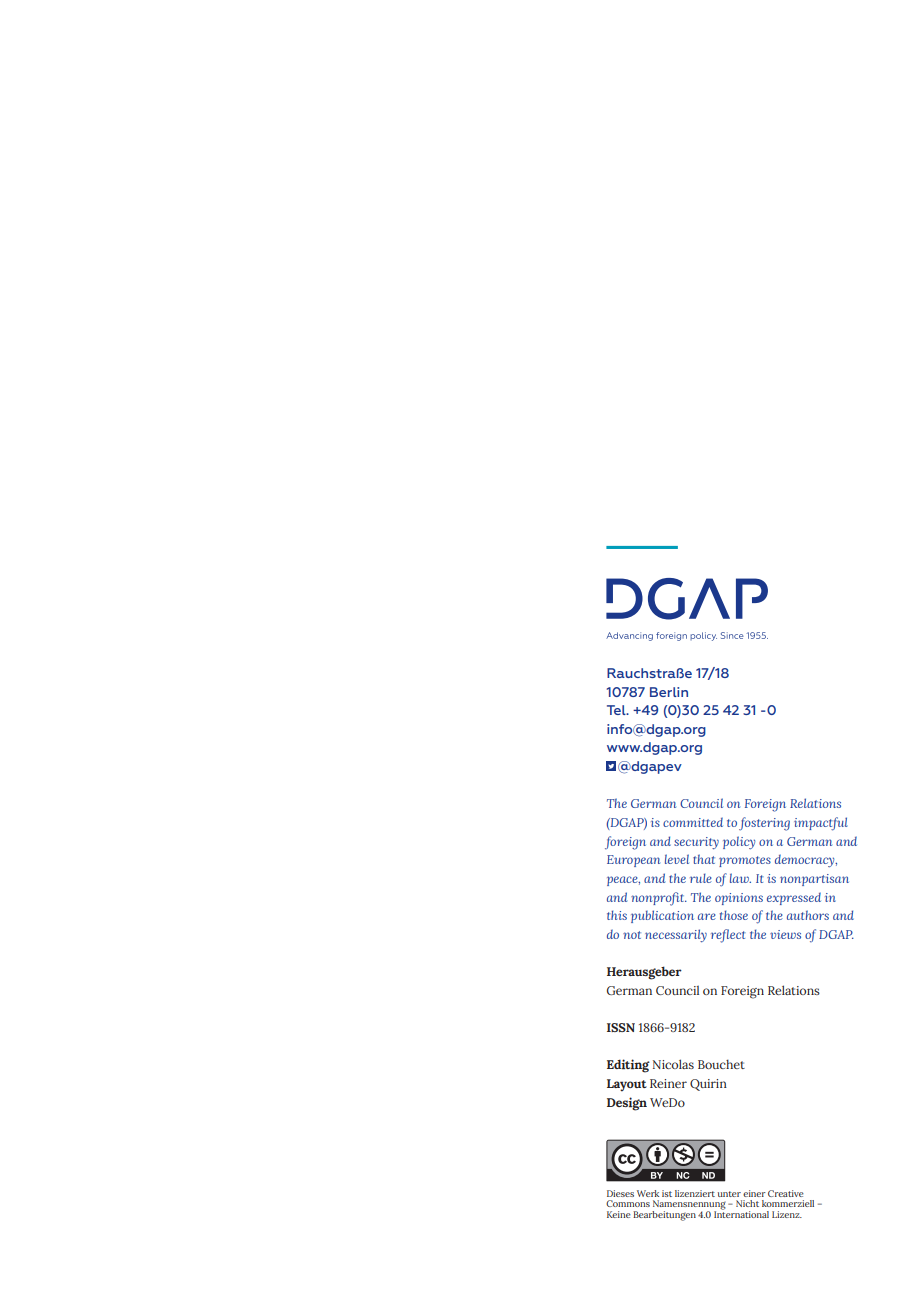 The width and height of the screenshot is (924, 1308). What do you see at coordinates (785, 934) in the screenshot?
I see `views` at bounding box center [785, 934].
